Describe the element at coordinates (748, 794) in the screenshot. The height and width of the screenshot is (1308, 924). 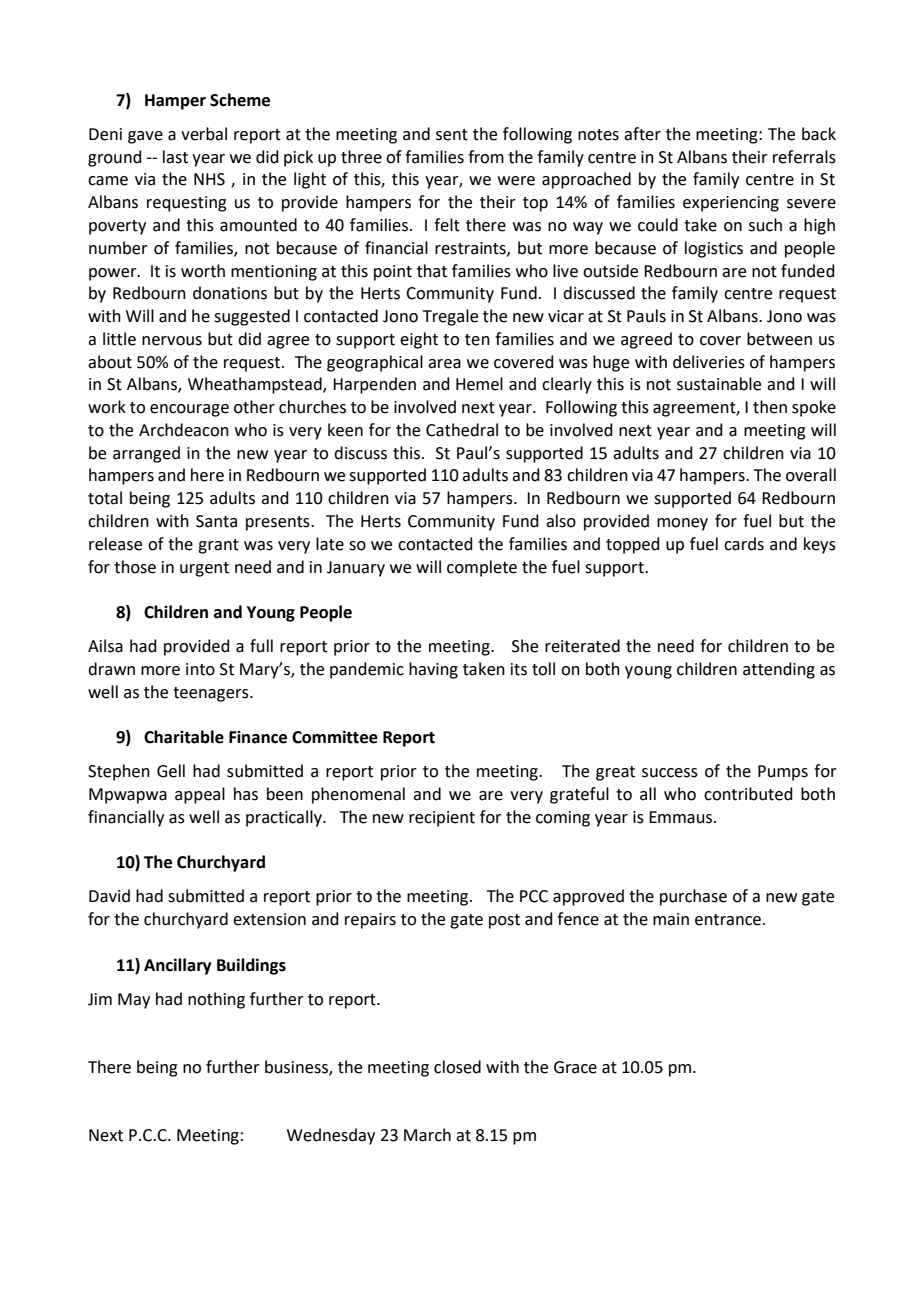
I see `contributed` at that location.
